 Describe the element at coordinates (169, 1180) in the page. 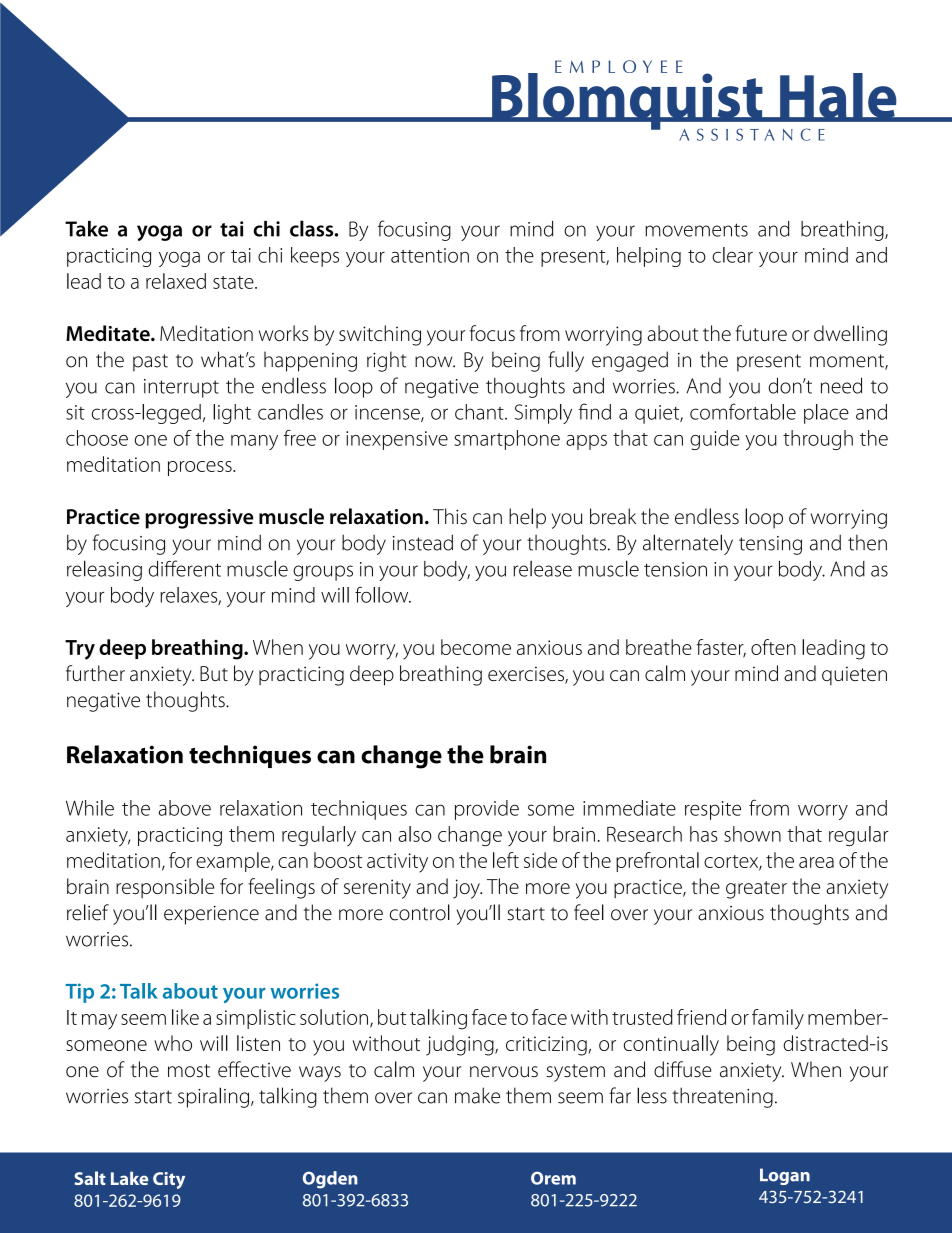

I see `City` at that location.
